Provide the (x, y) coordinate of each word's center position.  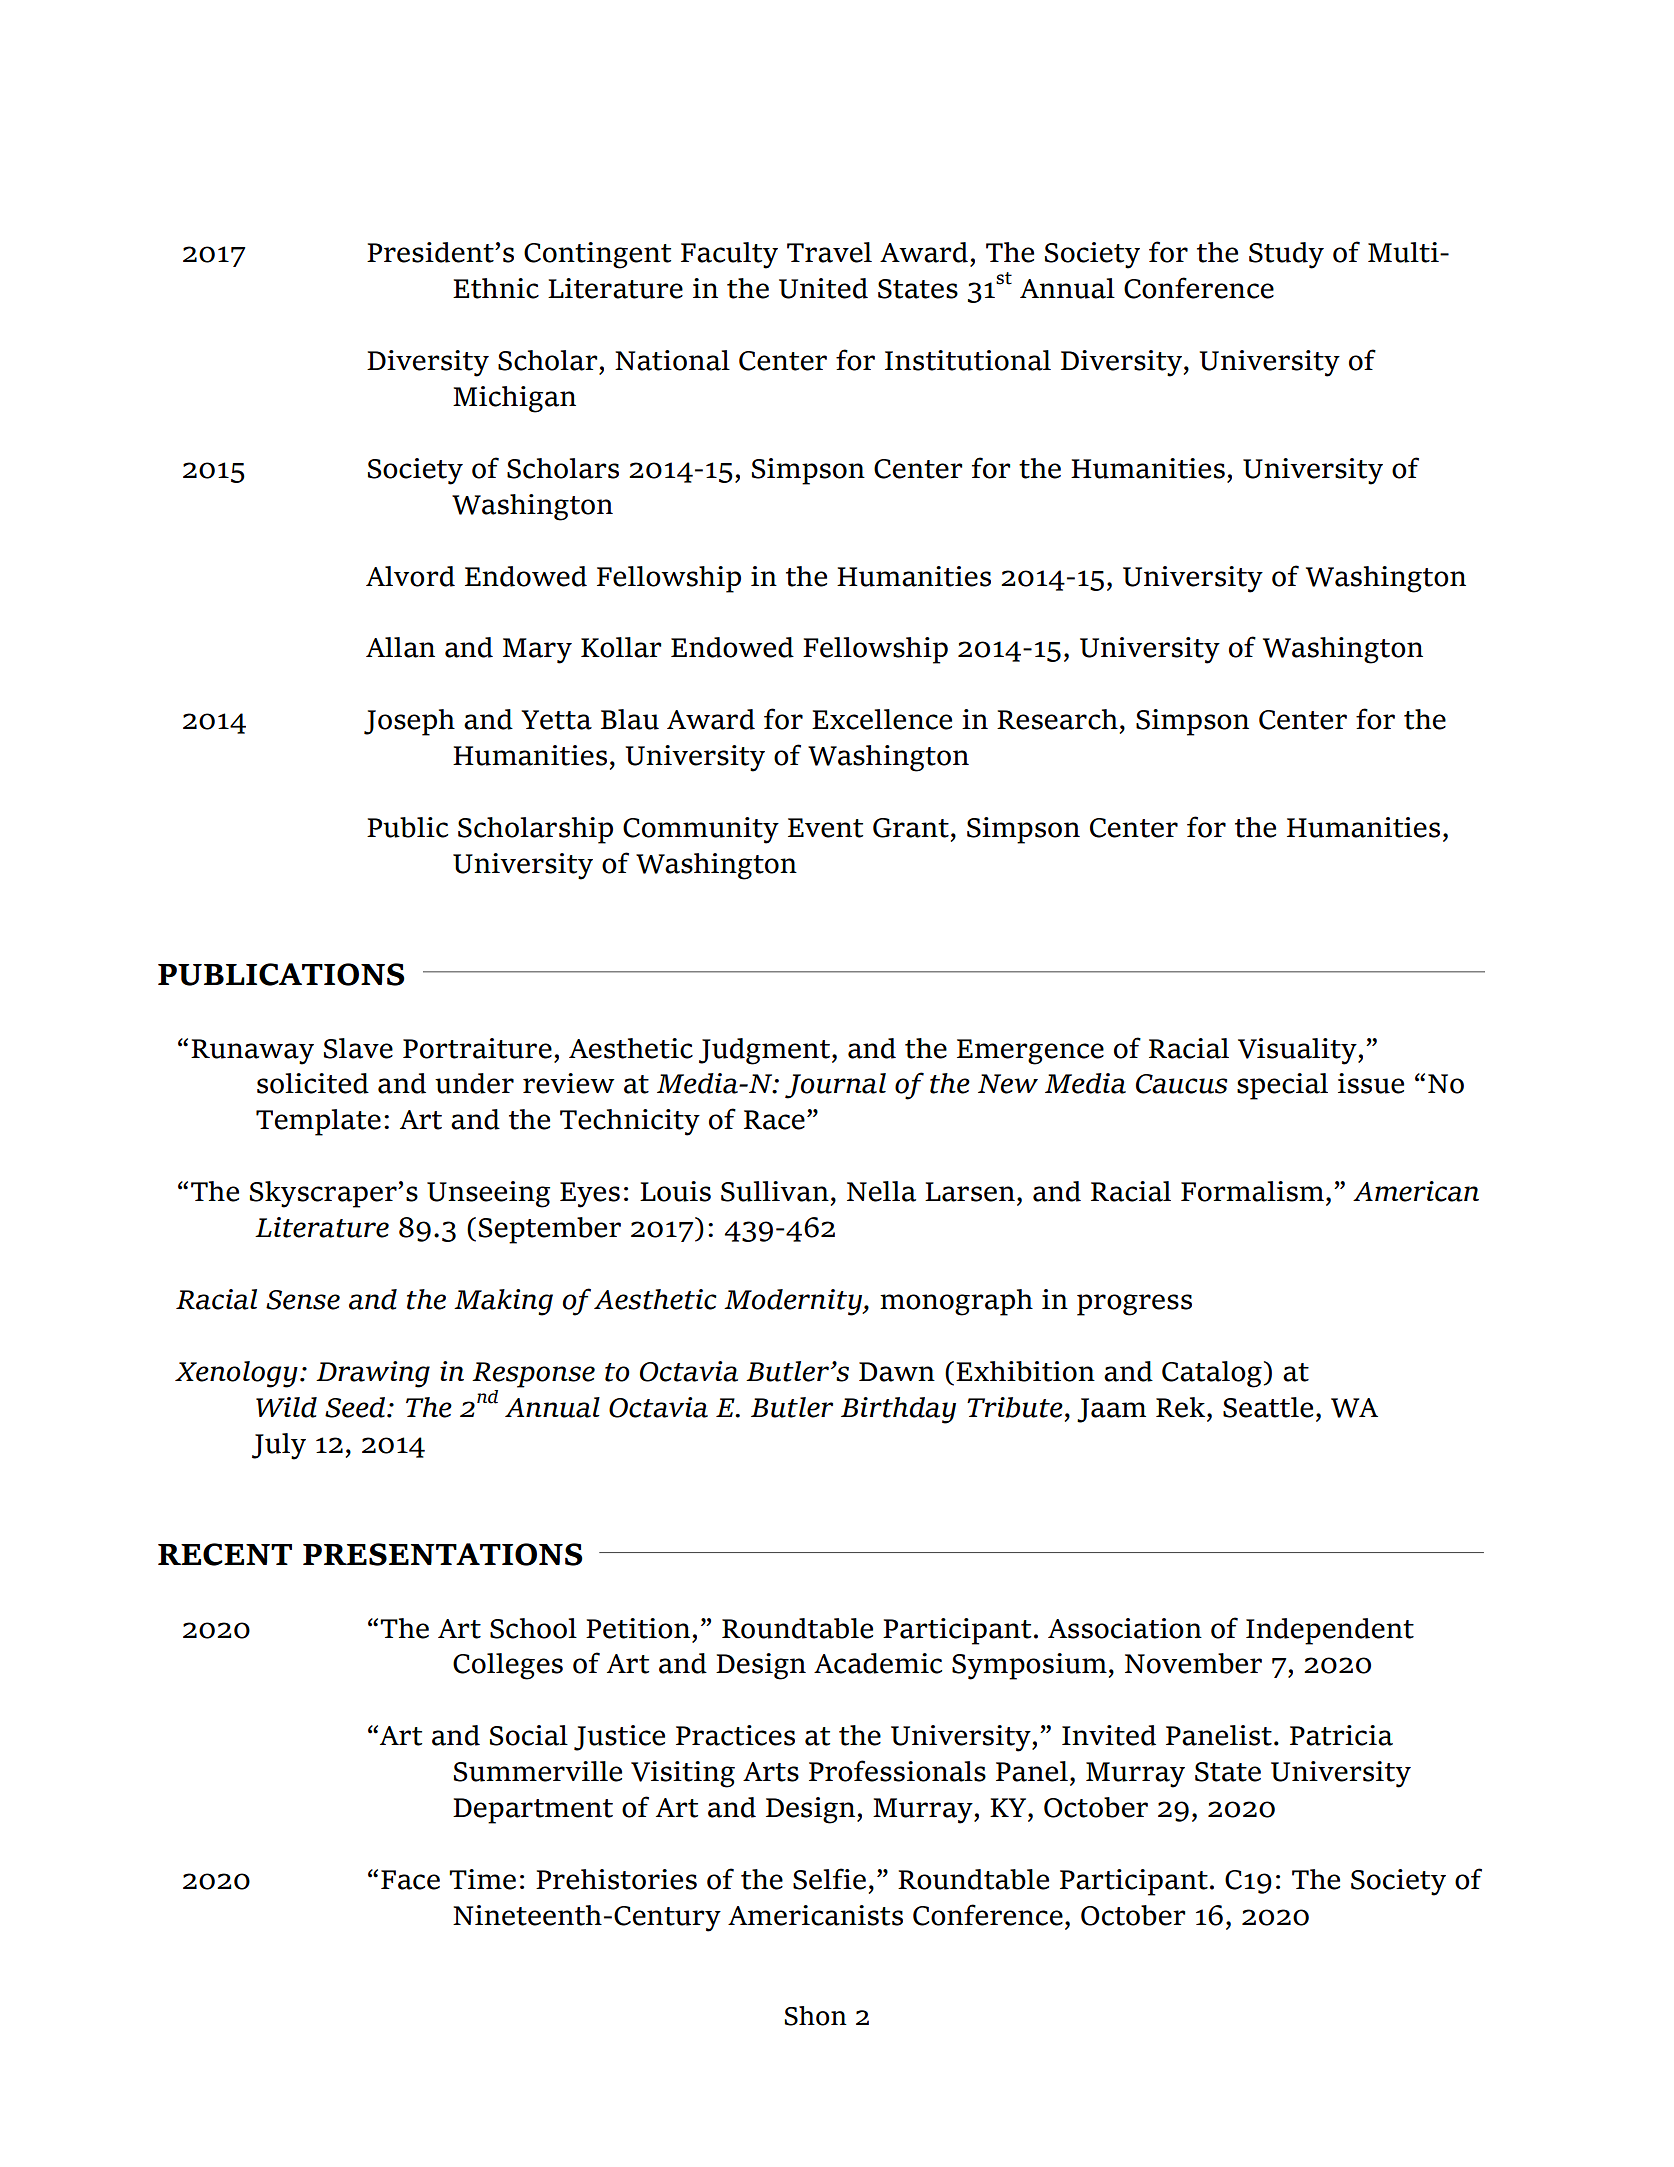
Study (1286, 255)
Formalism (1252, 1191)
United (823, 288)
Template (318, 1122)
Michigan (514, 399)
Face (410, 1880)
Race (774, 1120)
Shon (815, 2016)
